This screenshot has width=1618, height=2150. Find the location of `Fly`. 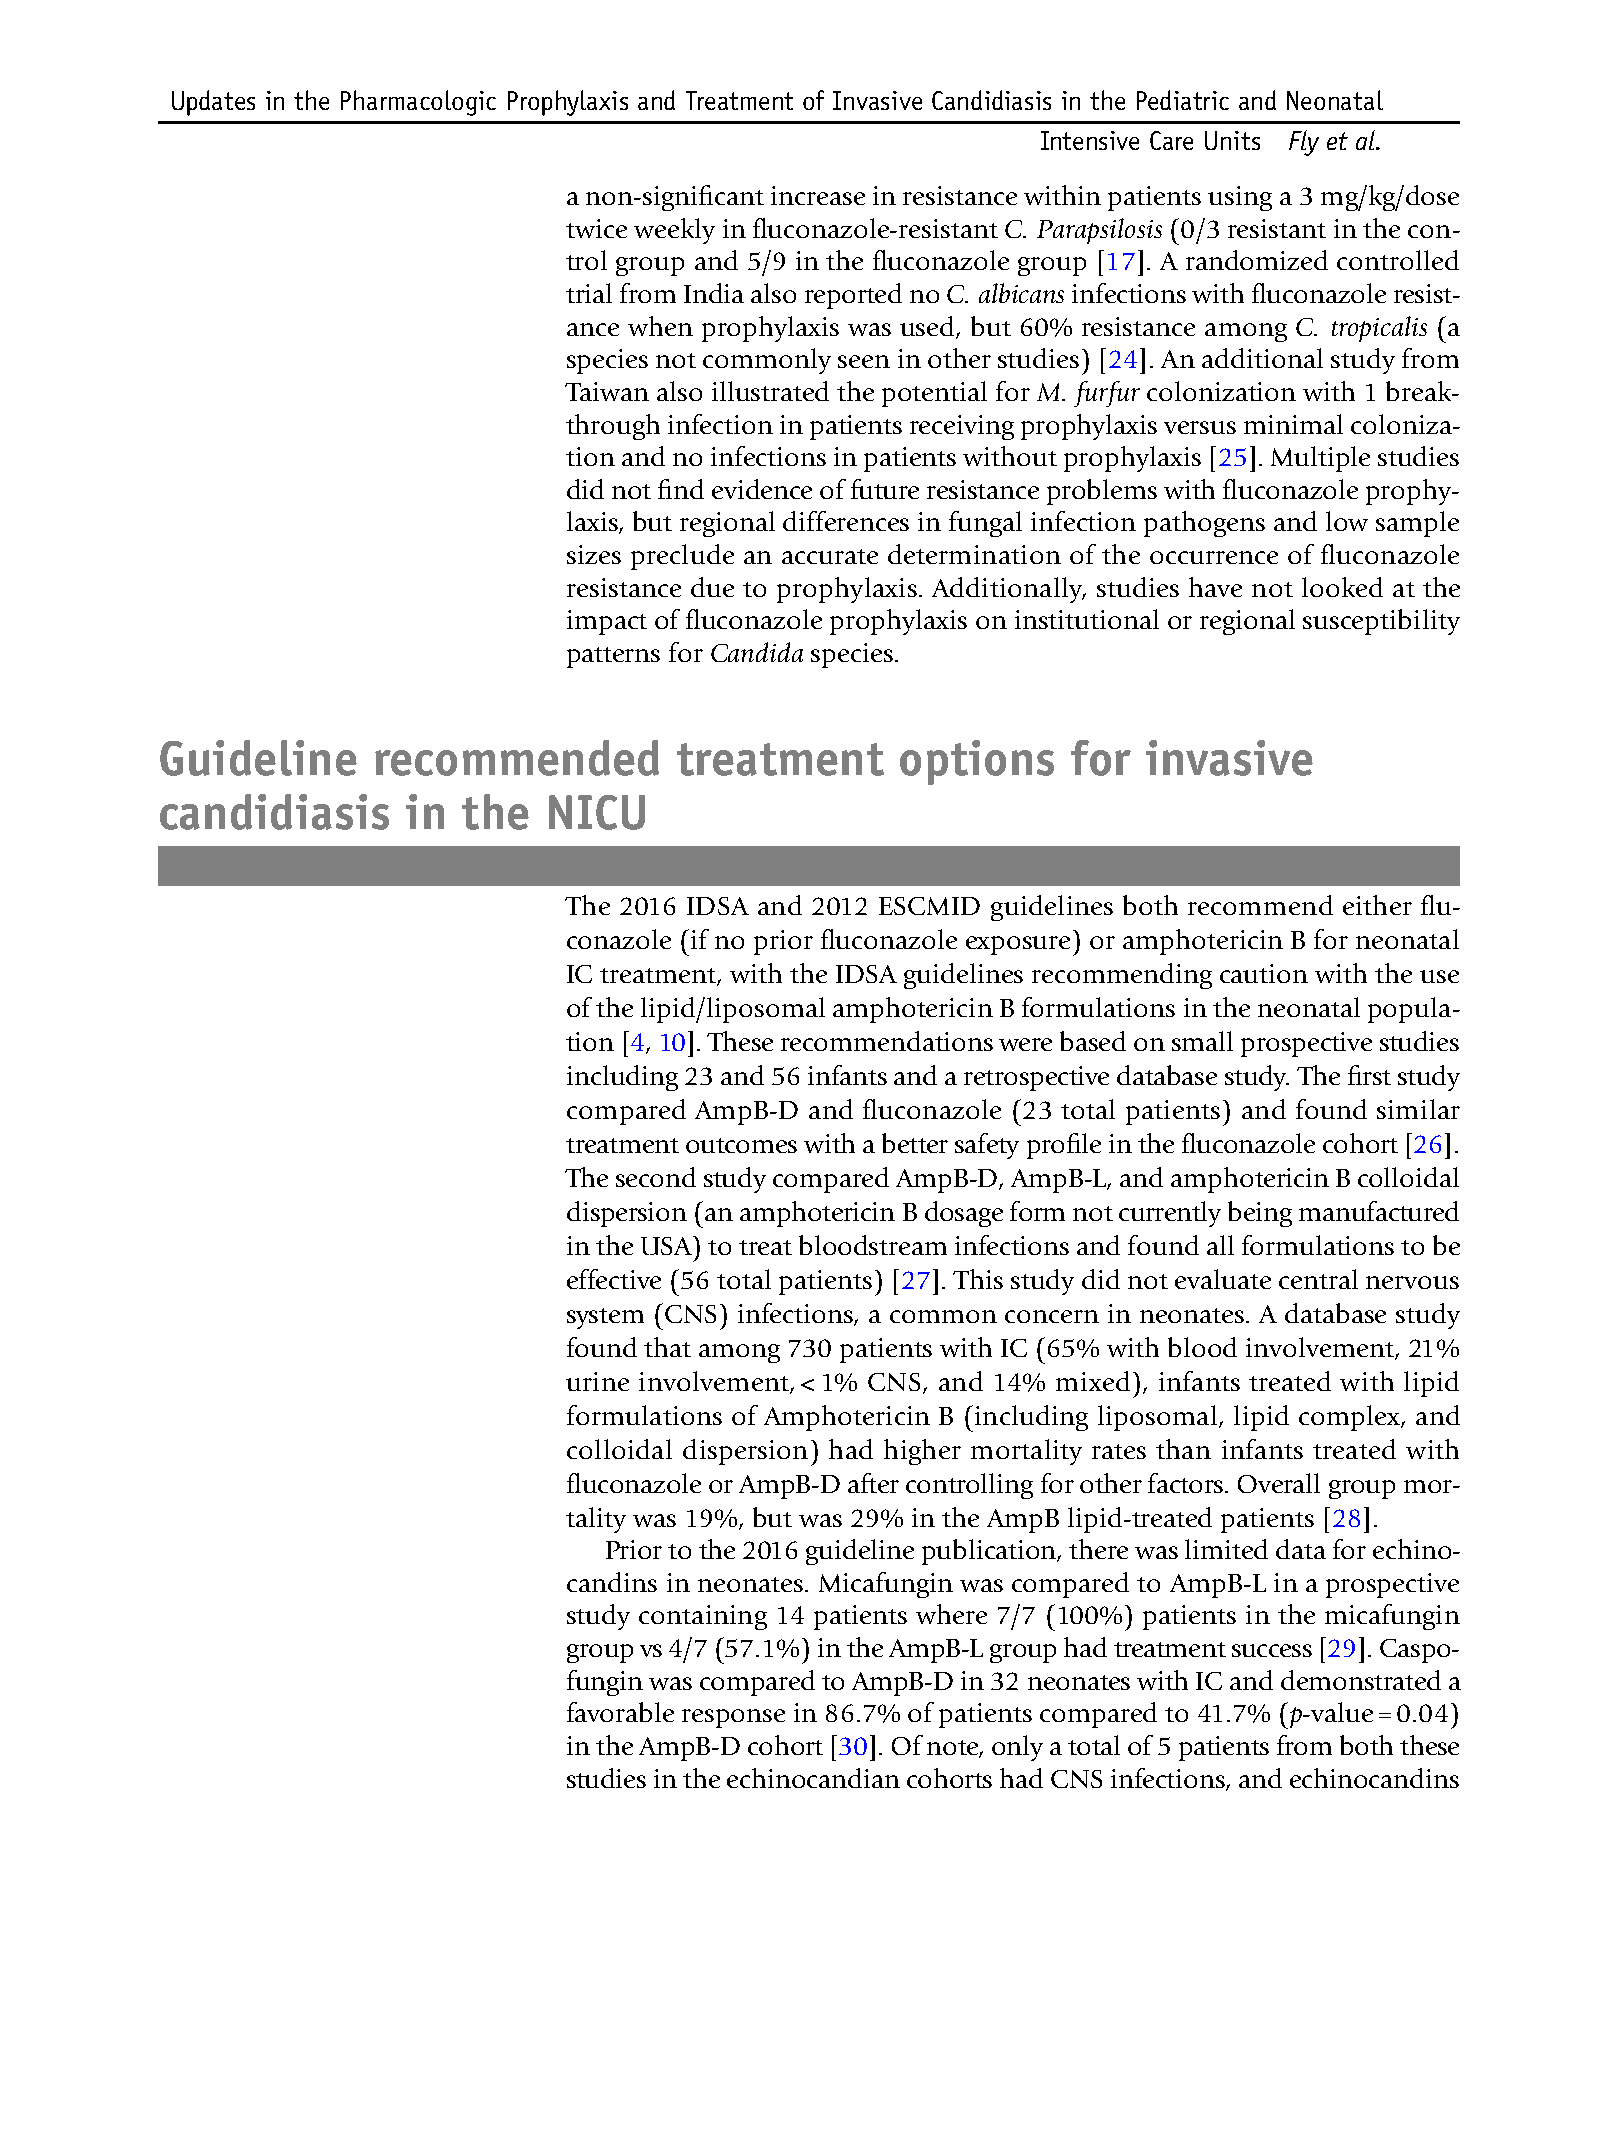

Fly is located at coordinates (1304, 143).
